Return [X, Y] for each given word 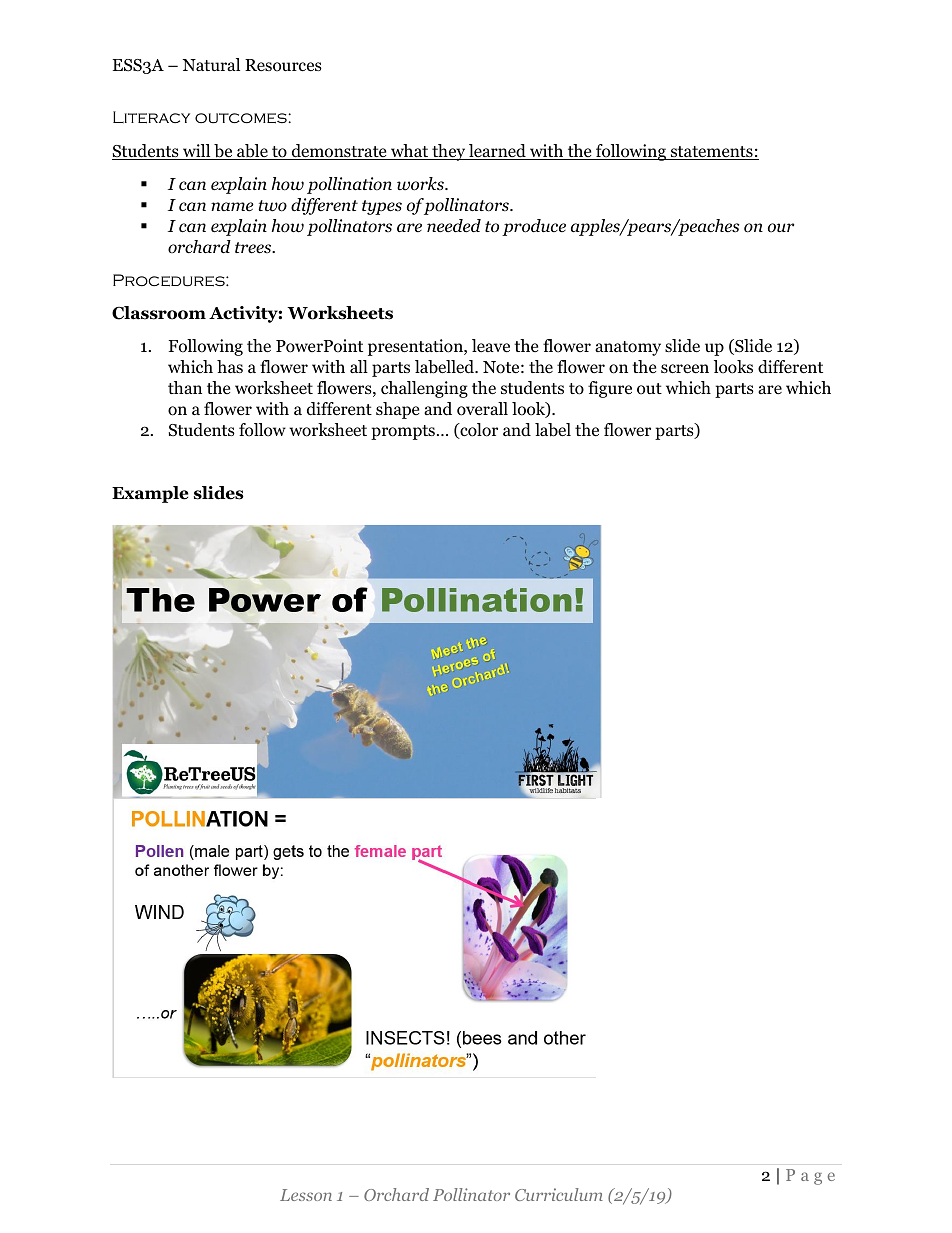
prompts [403, 432]
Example [150, 494]
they [449, 152]
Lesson [306, 1195]
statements [712, 153]
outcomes [241, 118]
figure [610, 389]
